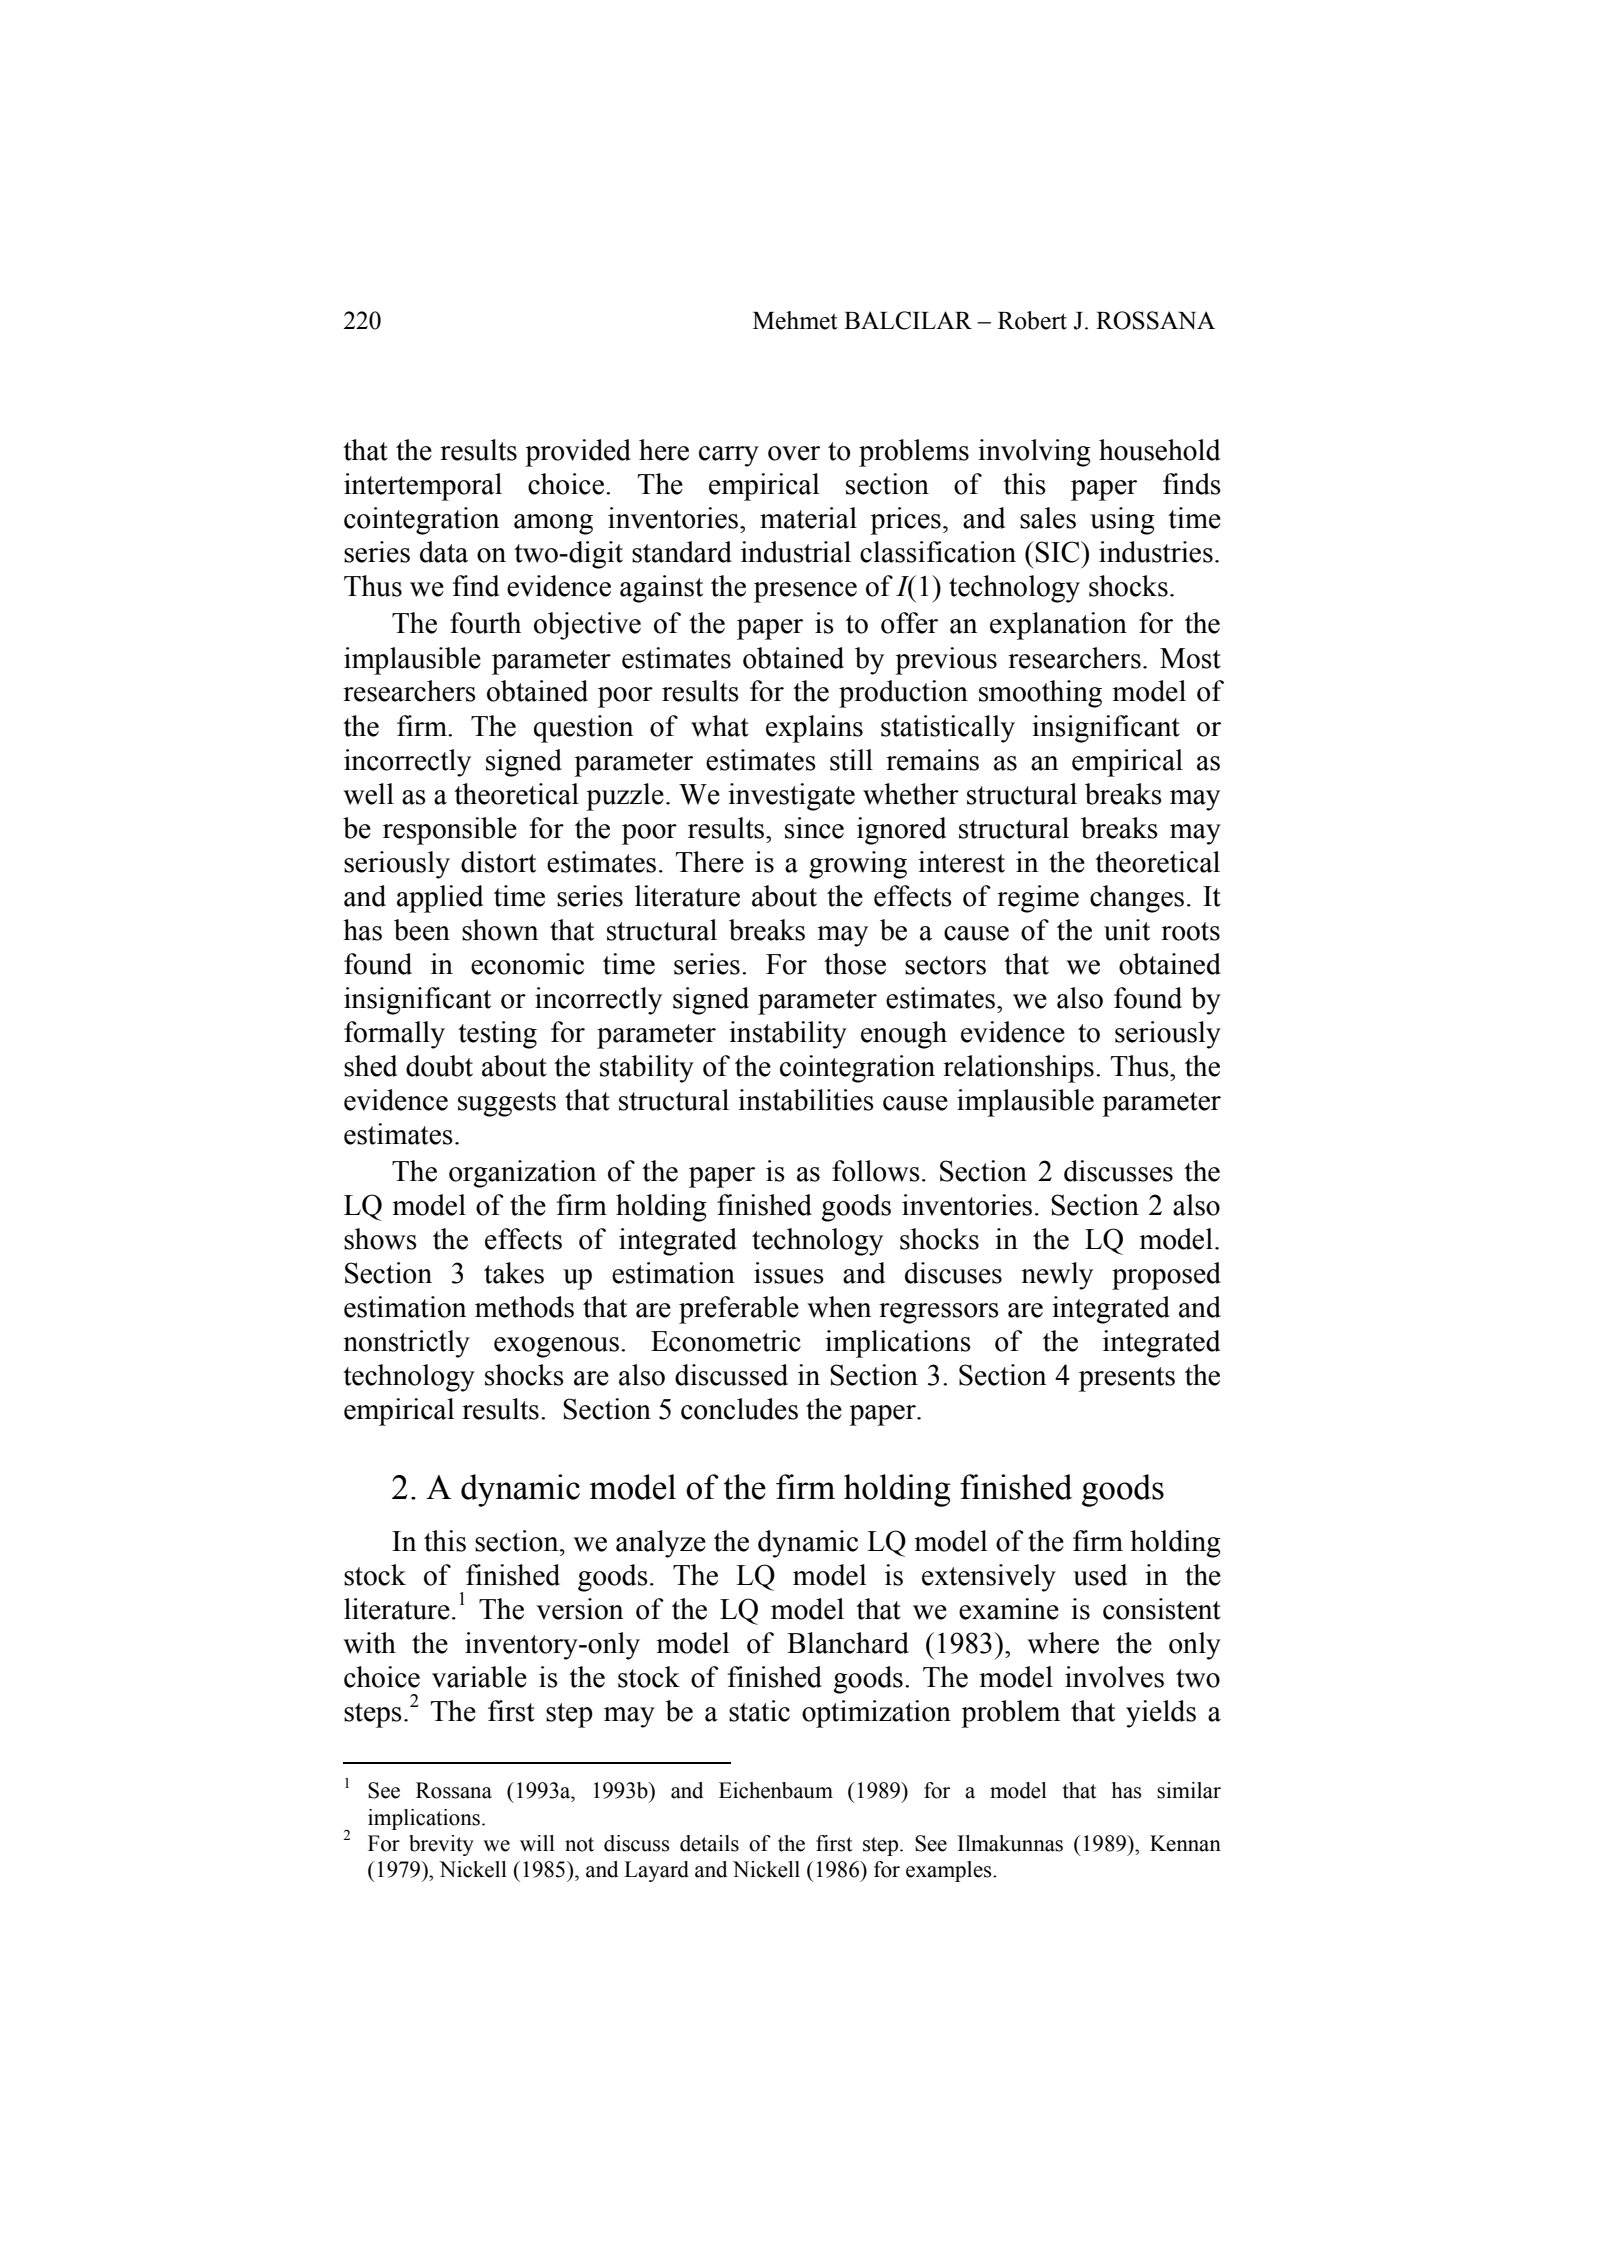  Describe the element at coordinates (1032, 320) in the screenshot. I see `Robert` at that location.
